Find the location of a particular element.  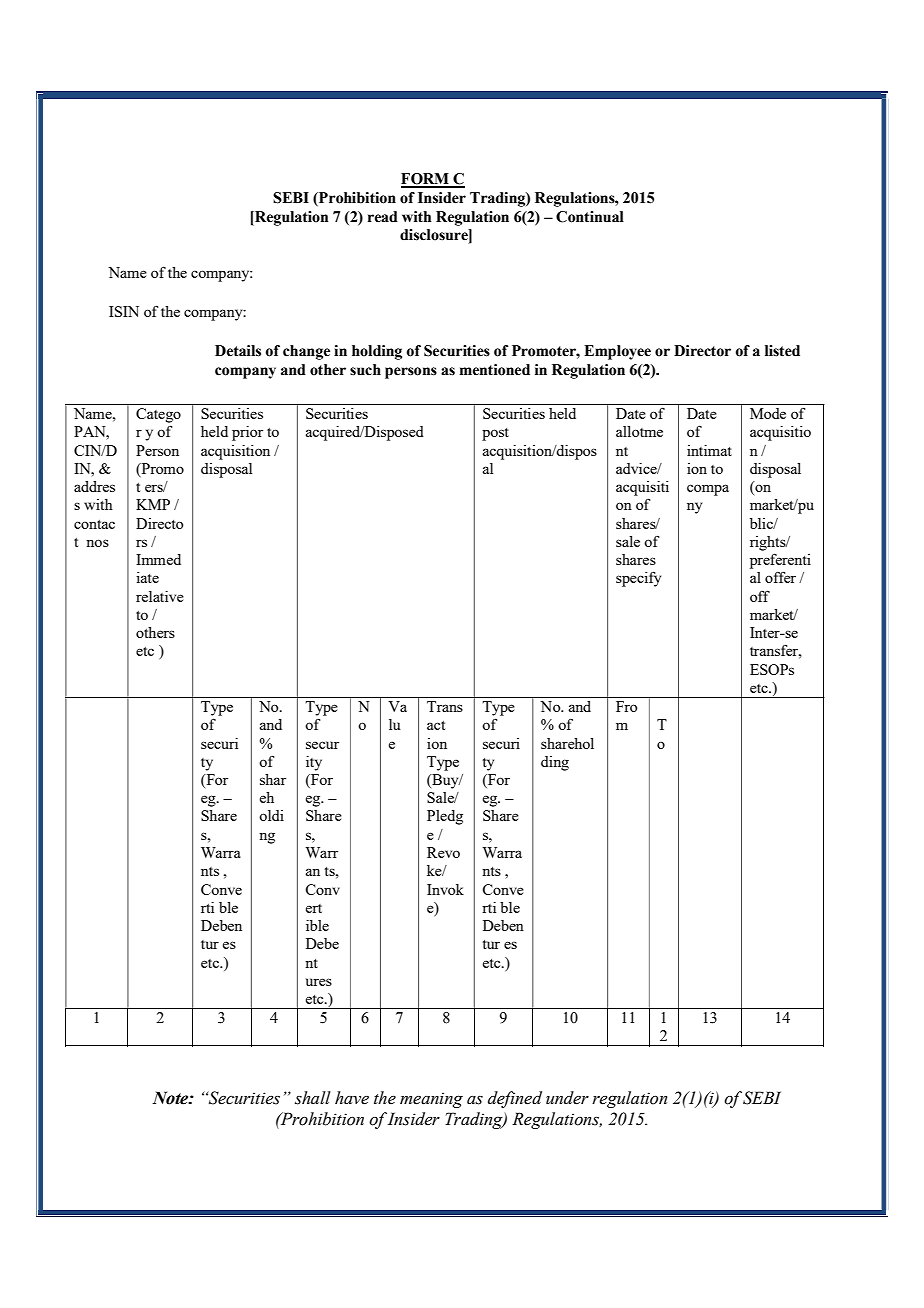

ISIN is located at coordinates (124, 311).
